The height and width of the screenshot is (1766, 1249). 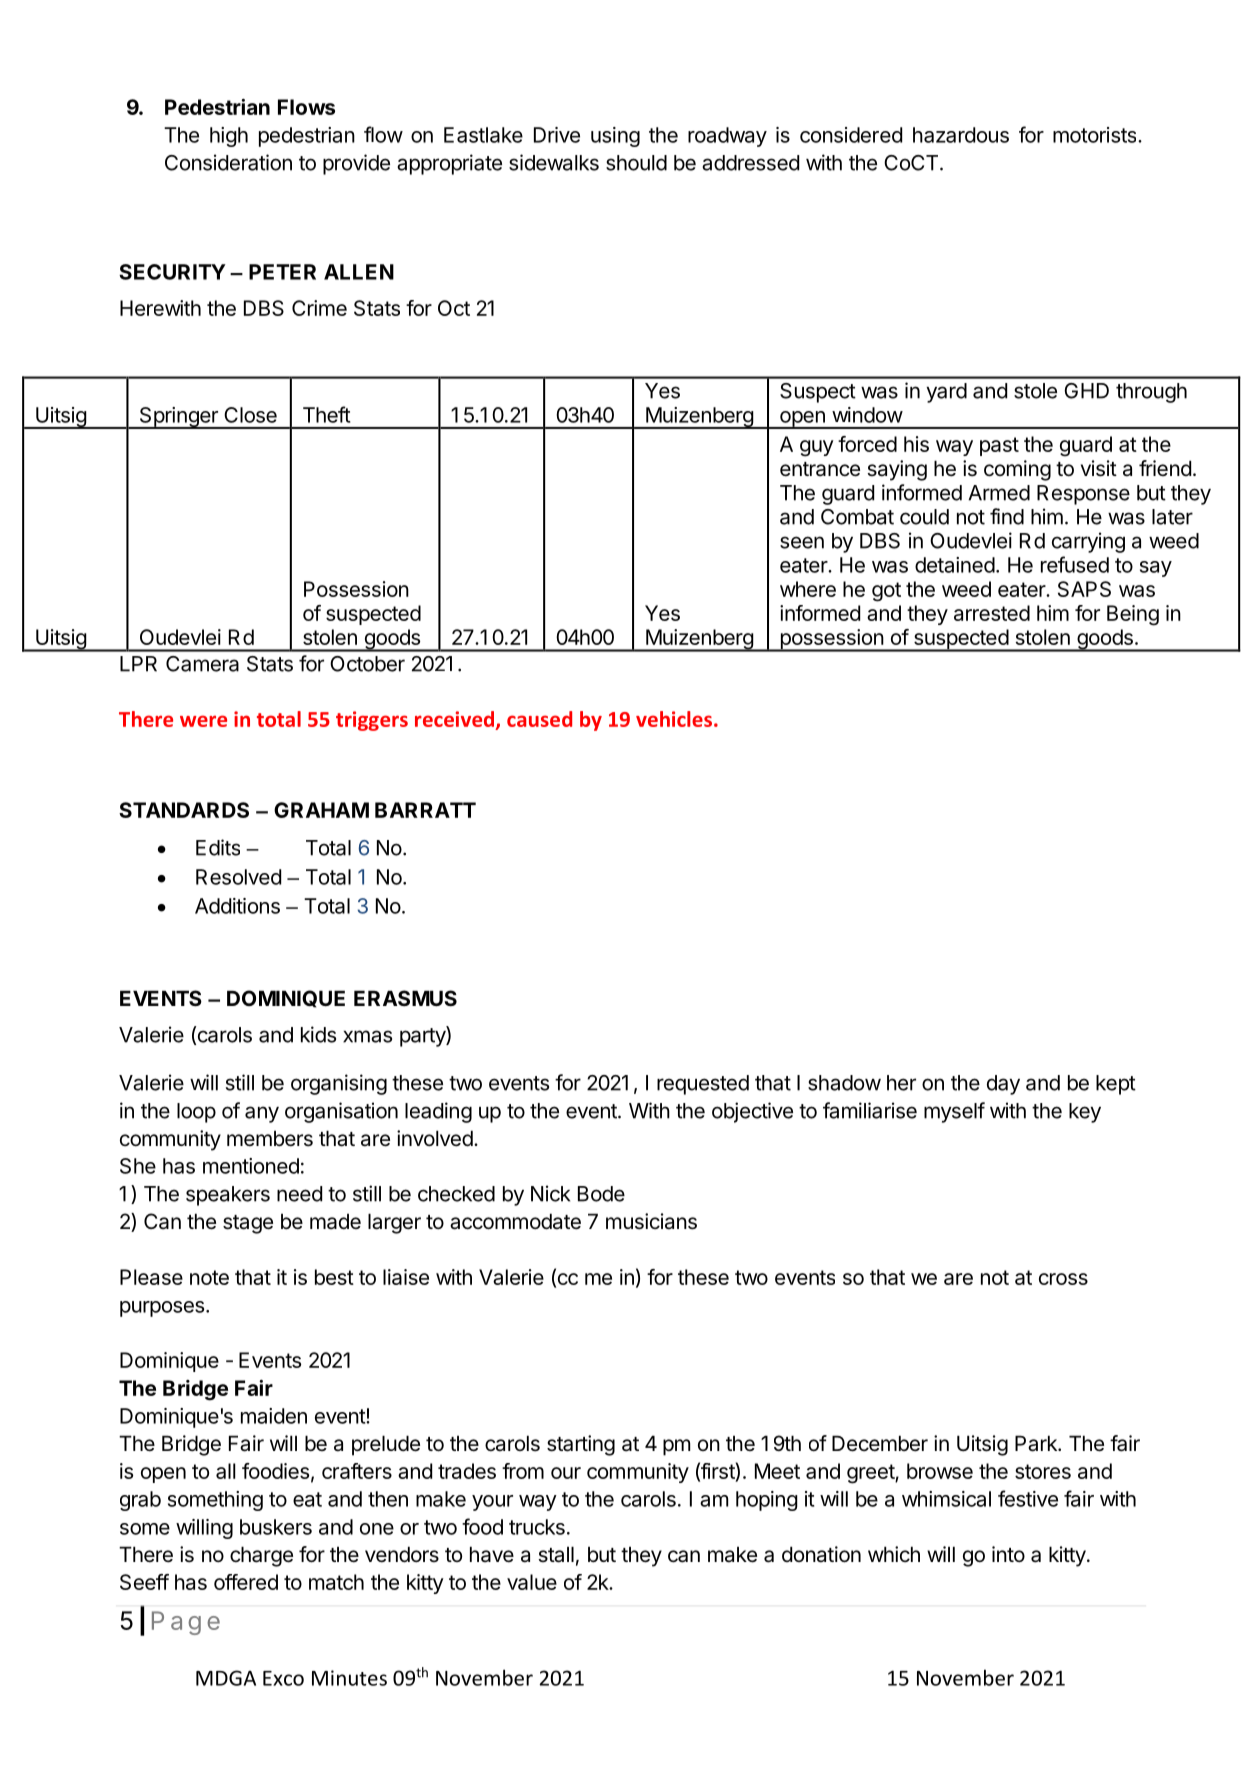 What do you see at coordinates (992, 613) in the screenshot?
I see `arrested` at bounding box center [992, 613].
